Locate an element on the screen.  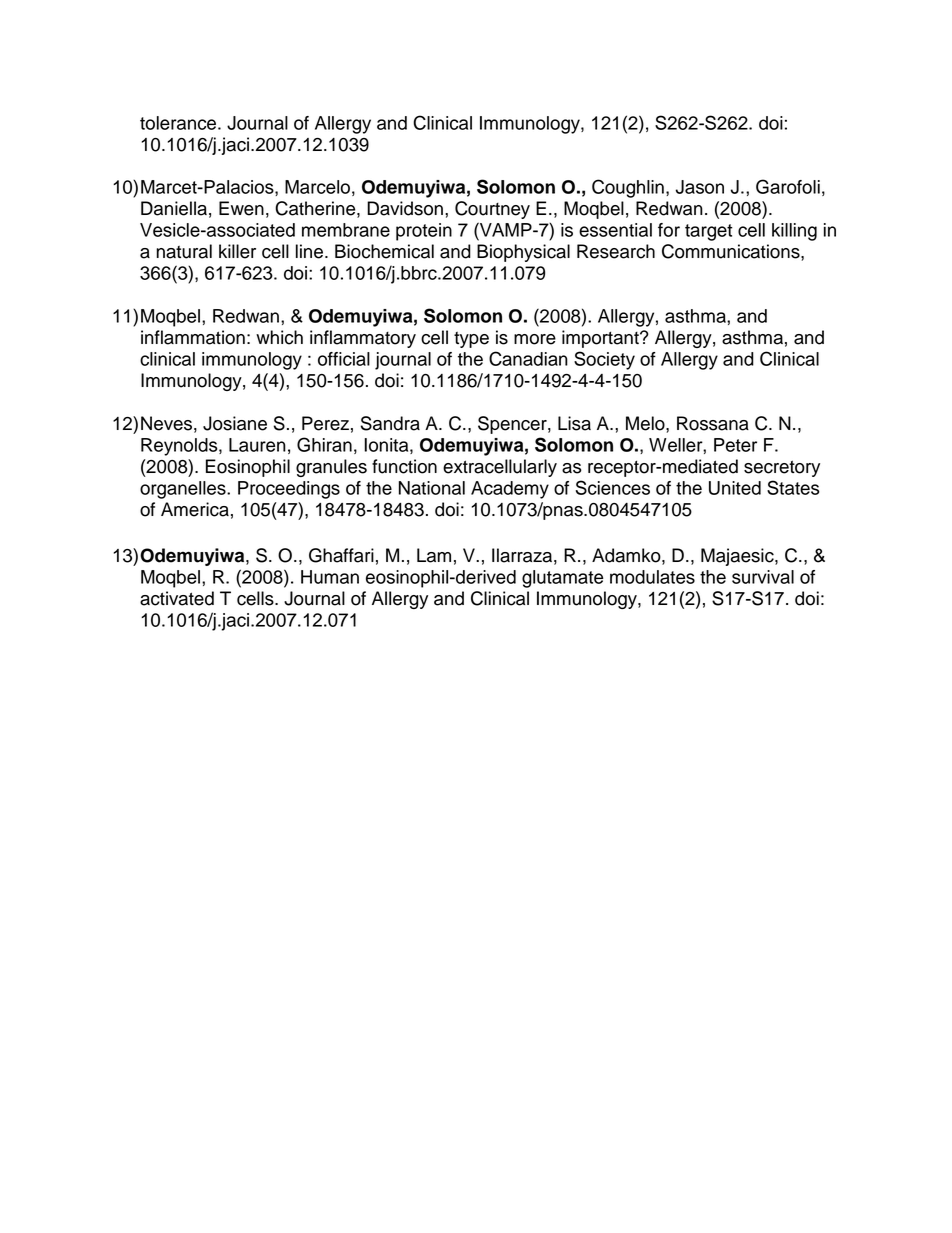
America is located at coordinates (195, 509).
